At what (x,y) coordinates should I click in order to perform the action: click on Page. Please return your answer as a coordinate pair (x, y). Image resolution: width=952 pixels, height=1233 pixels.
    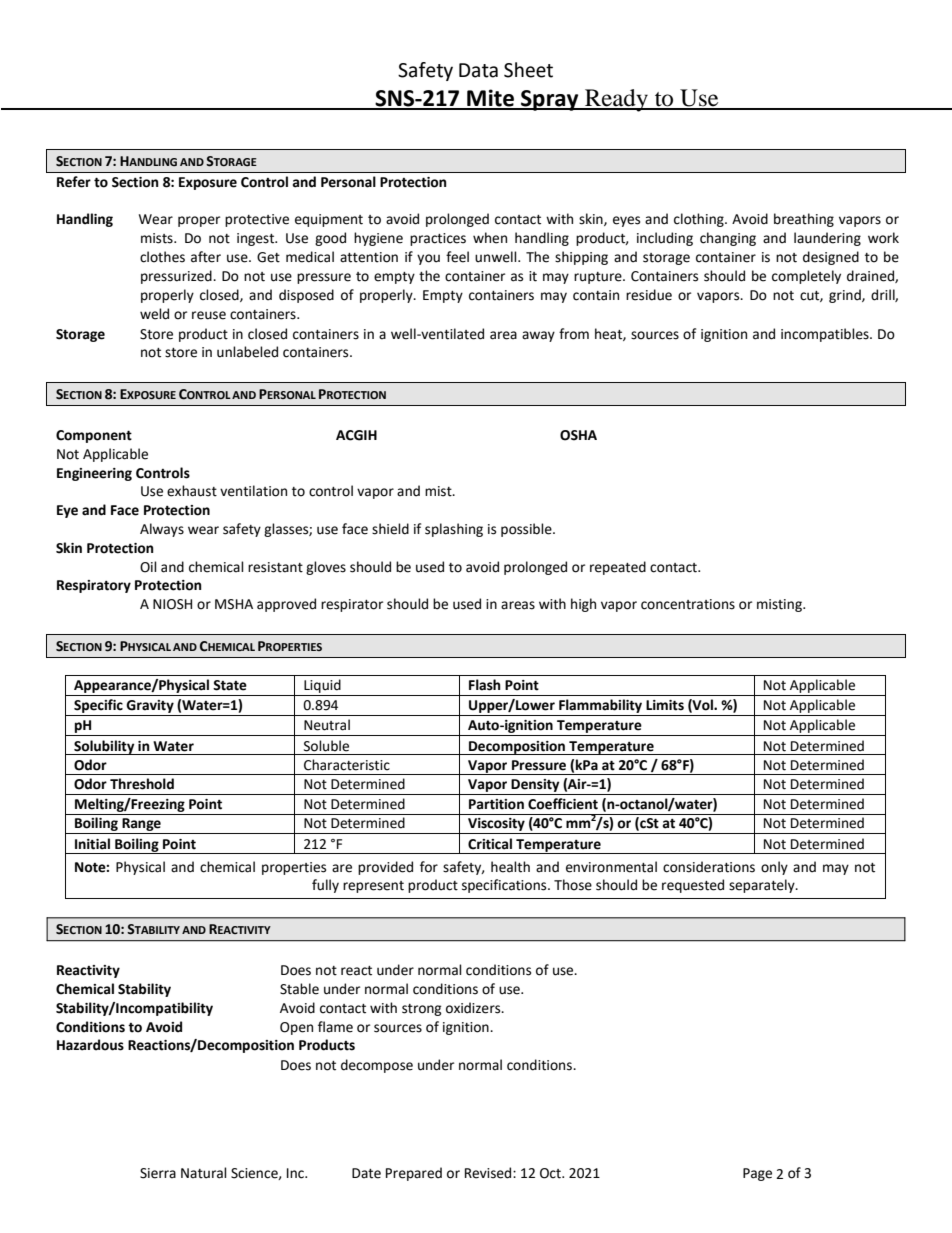
    Looking at the image, I should click on (757, 1174).
